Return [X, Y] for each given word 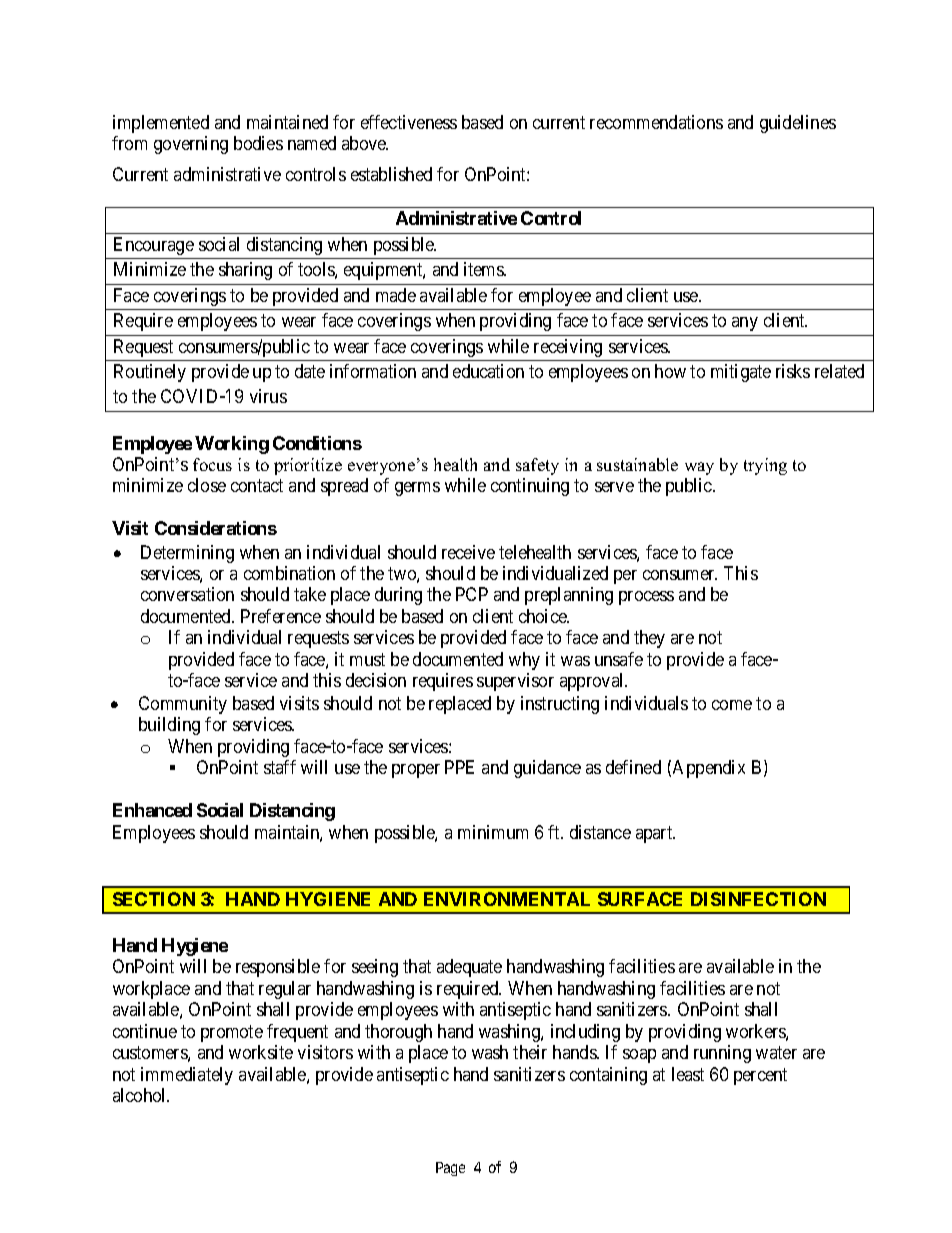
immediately [187, 1076]
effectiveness [409, 122]
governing [191, 145]
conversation [187, 594]
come [732, 705]
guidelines [798, 124]
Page [450, 1169]
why [524, 661]
